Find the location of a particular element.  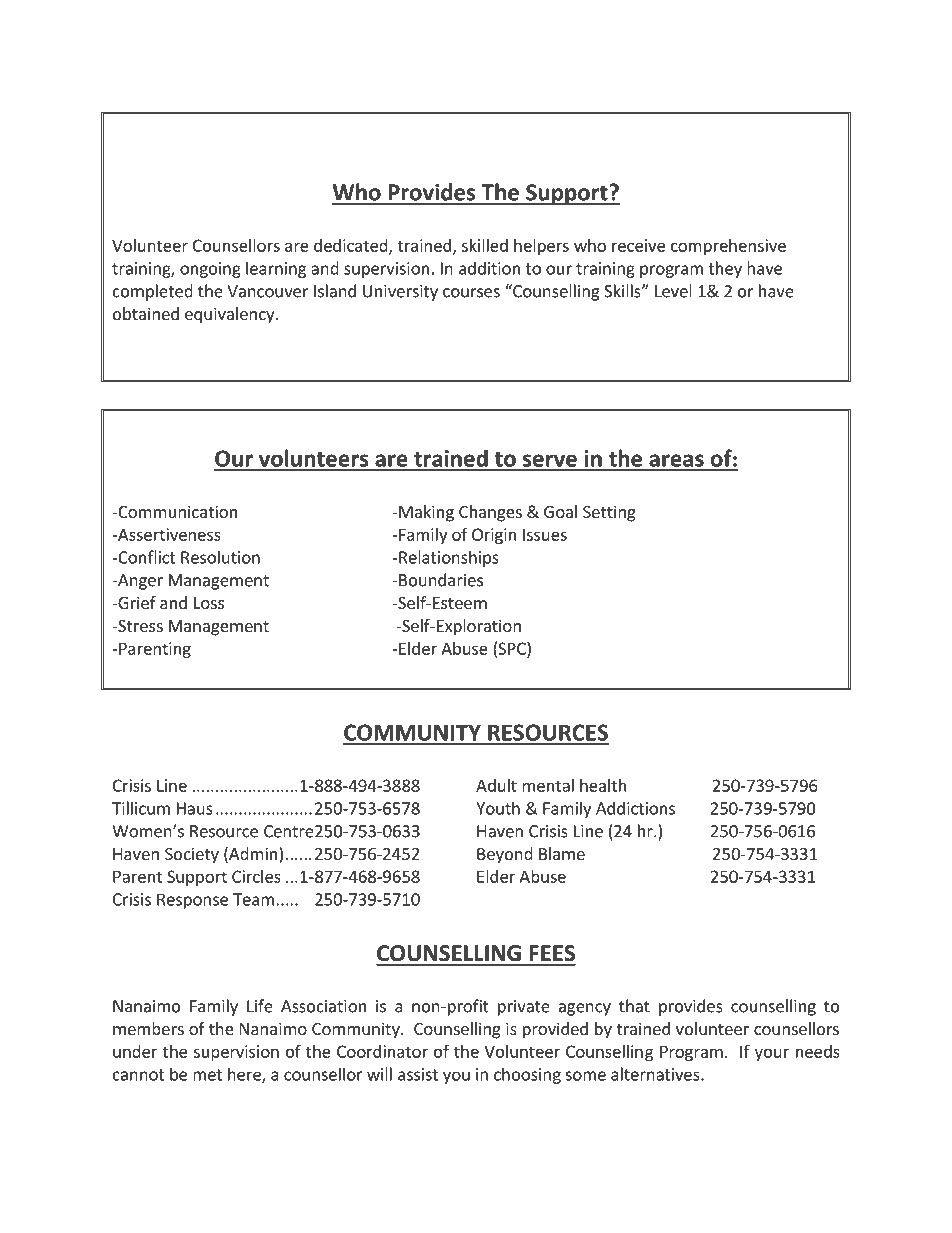

Loss is located at coordinates (209, 603).
